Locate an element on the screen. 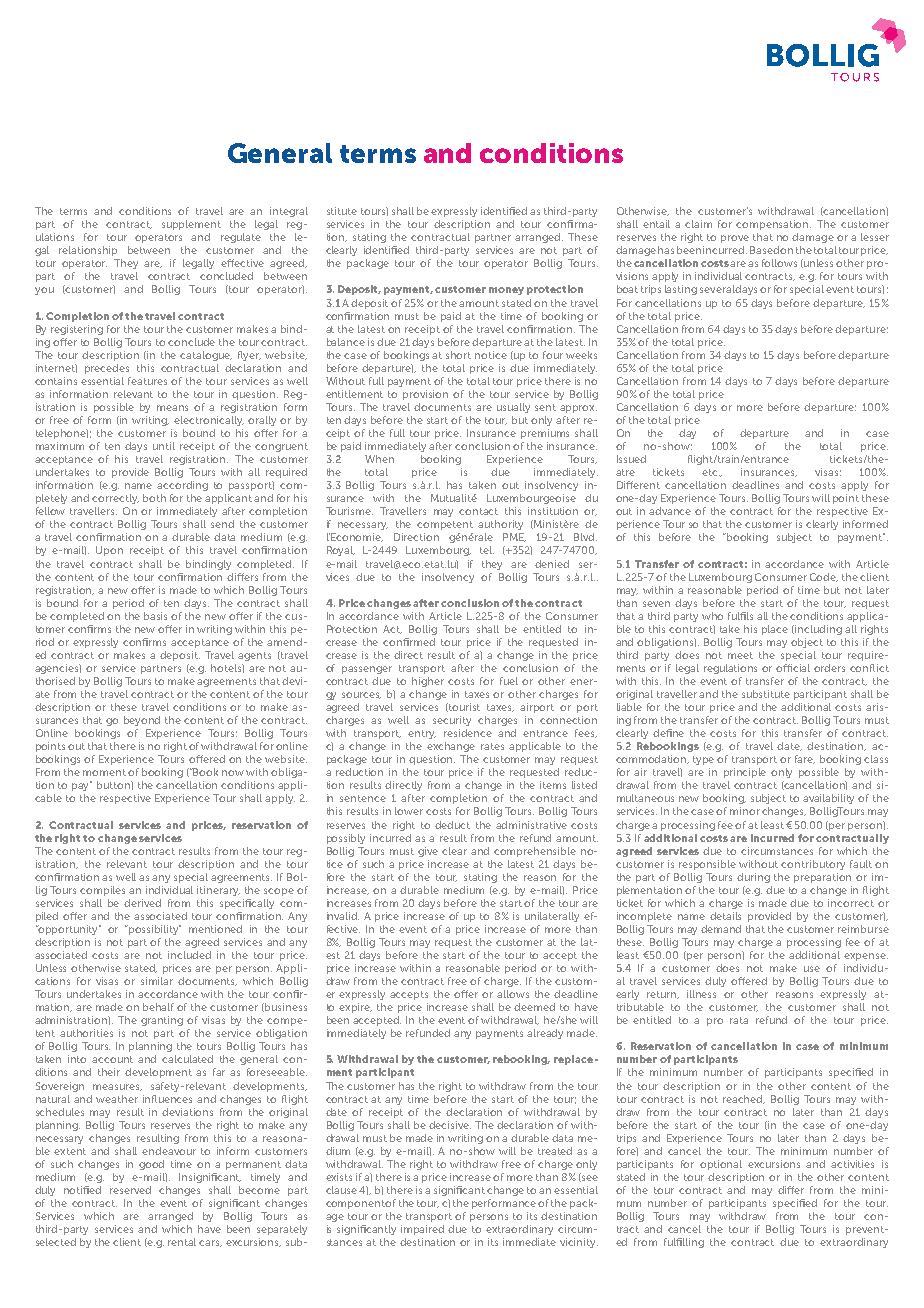 Image resolution: width=924 pixels, height=1308 pixels. residence is located at coordinates (468, 733).
